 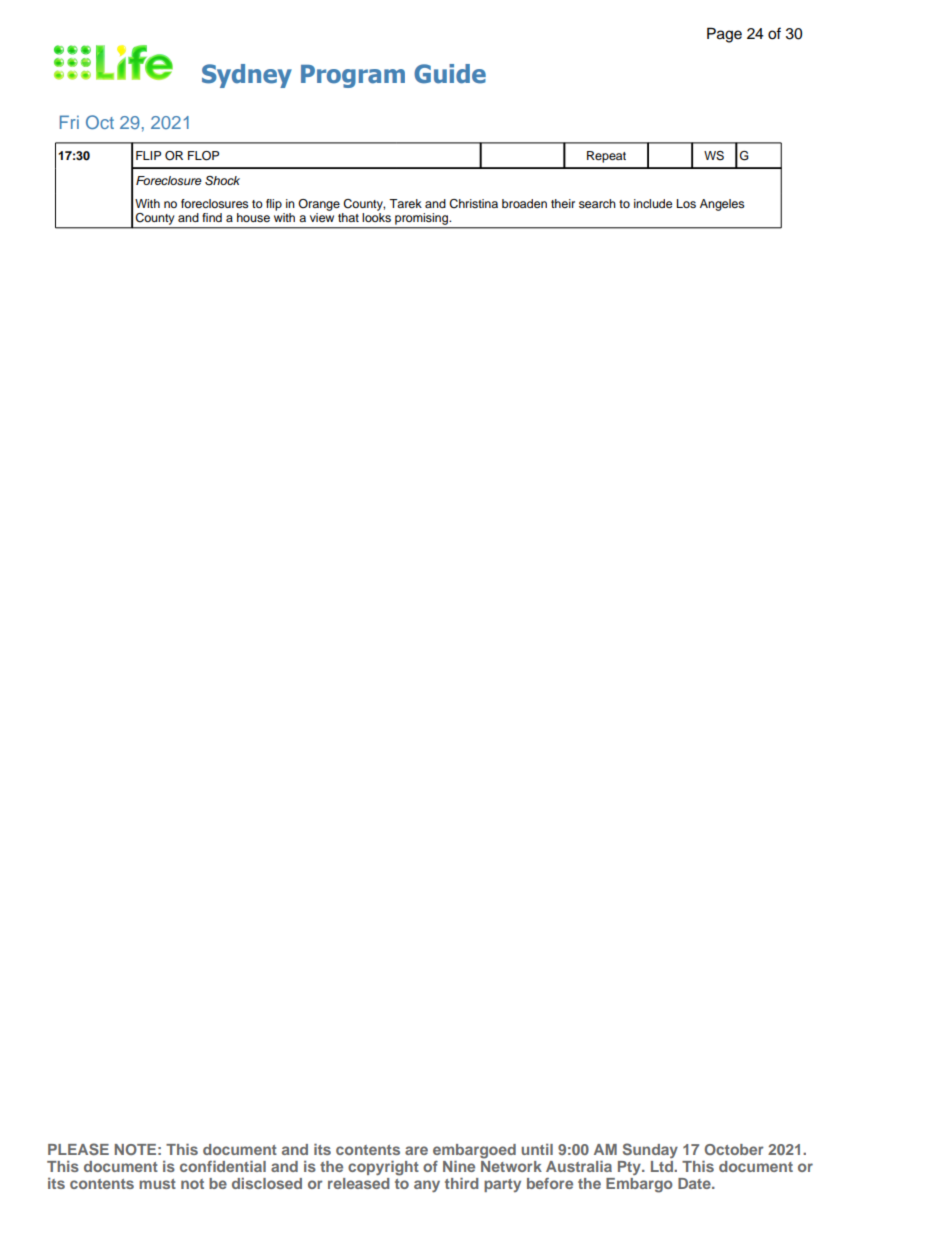 What do you see at coordinates (650, 1150) in the page?
I see `Sunday` at bounding box center [650, 1150].
